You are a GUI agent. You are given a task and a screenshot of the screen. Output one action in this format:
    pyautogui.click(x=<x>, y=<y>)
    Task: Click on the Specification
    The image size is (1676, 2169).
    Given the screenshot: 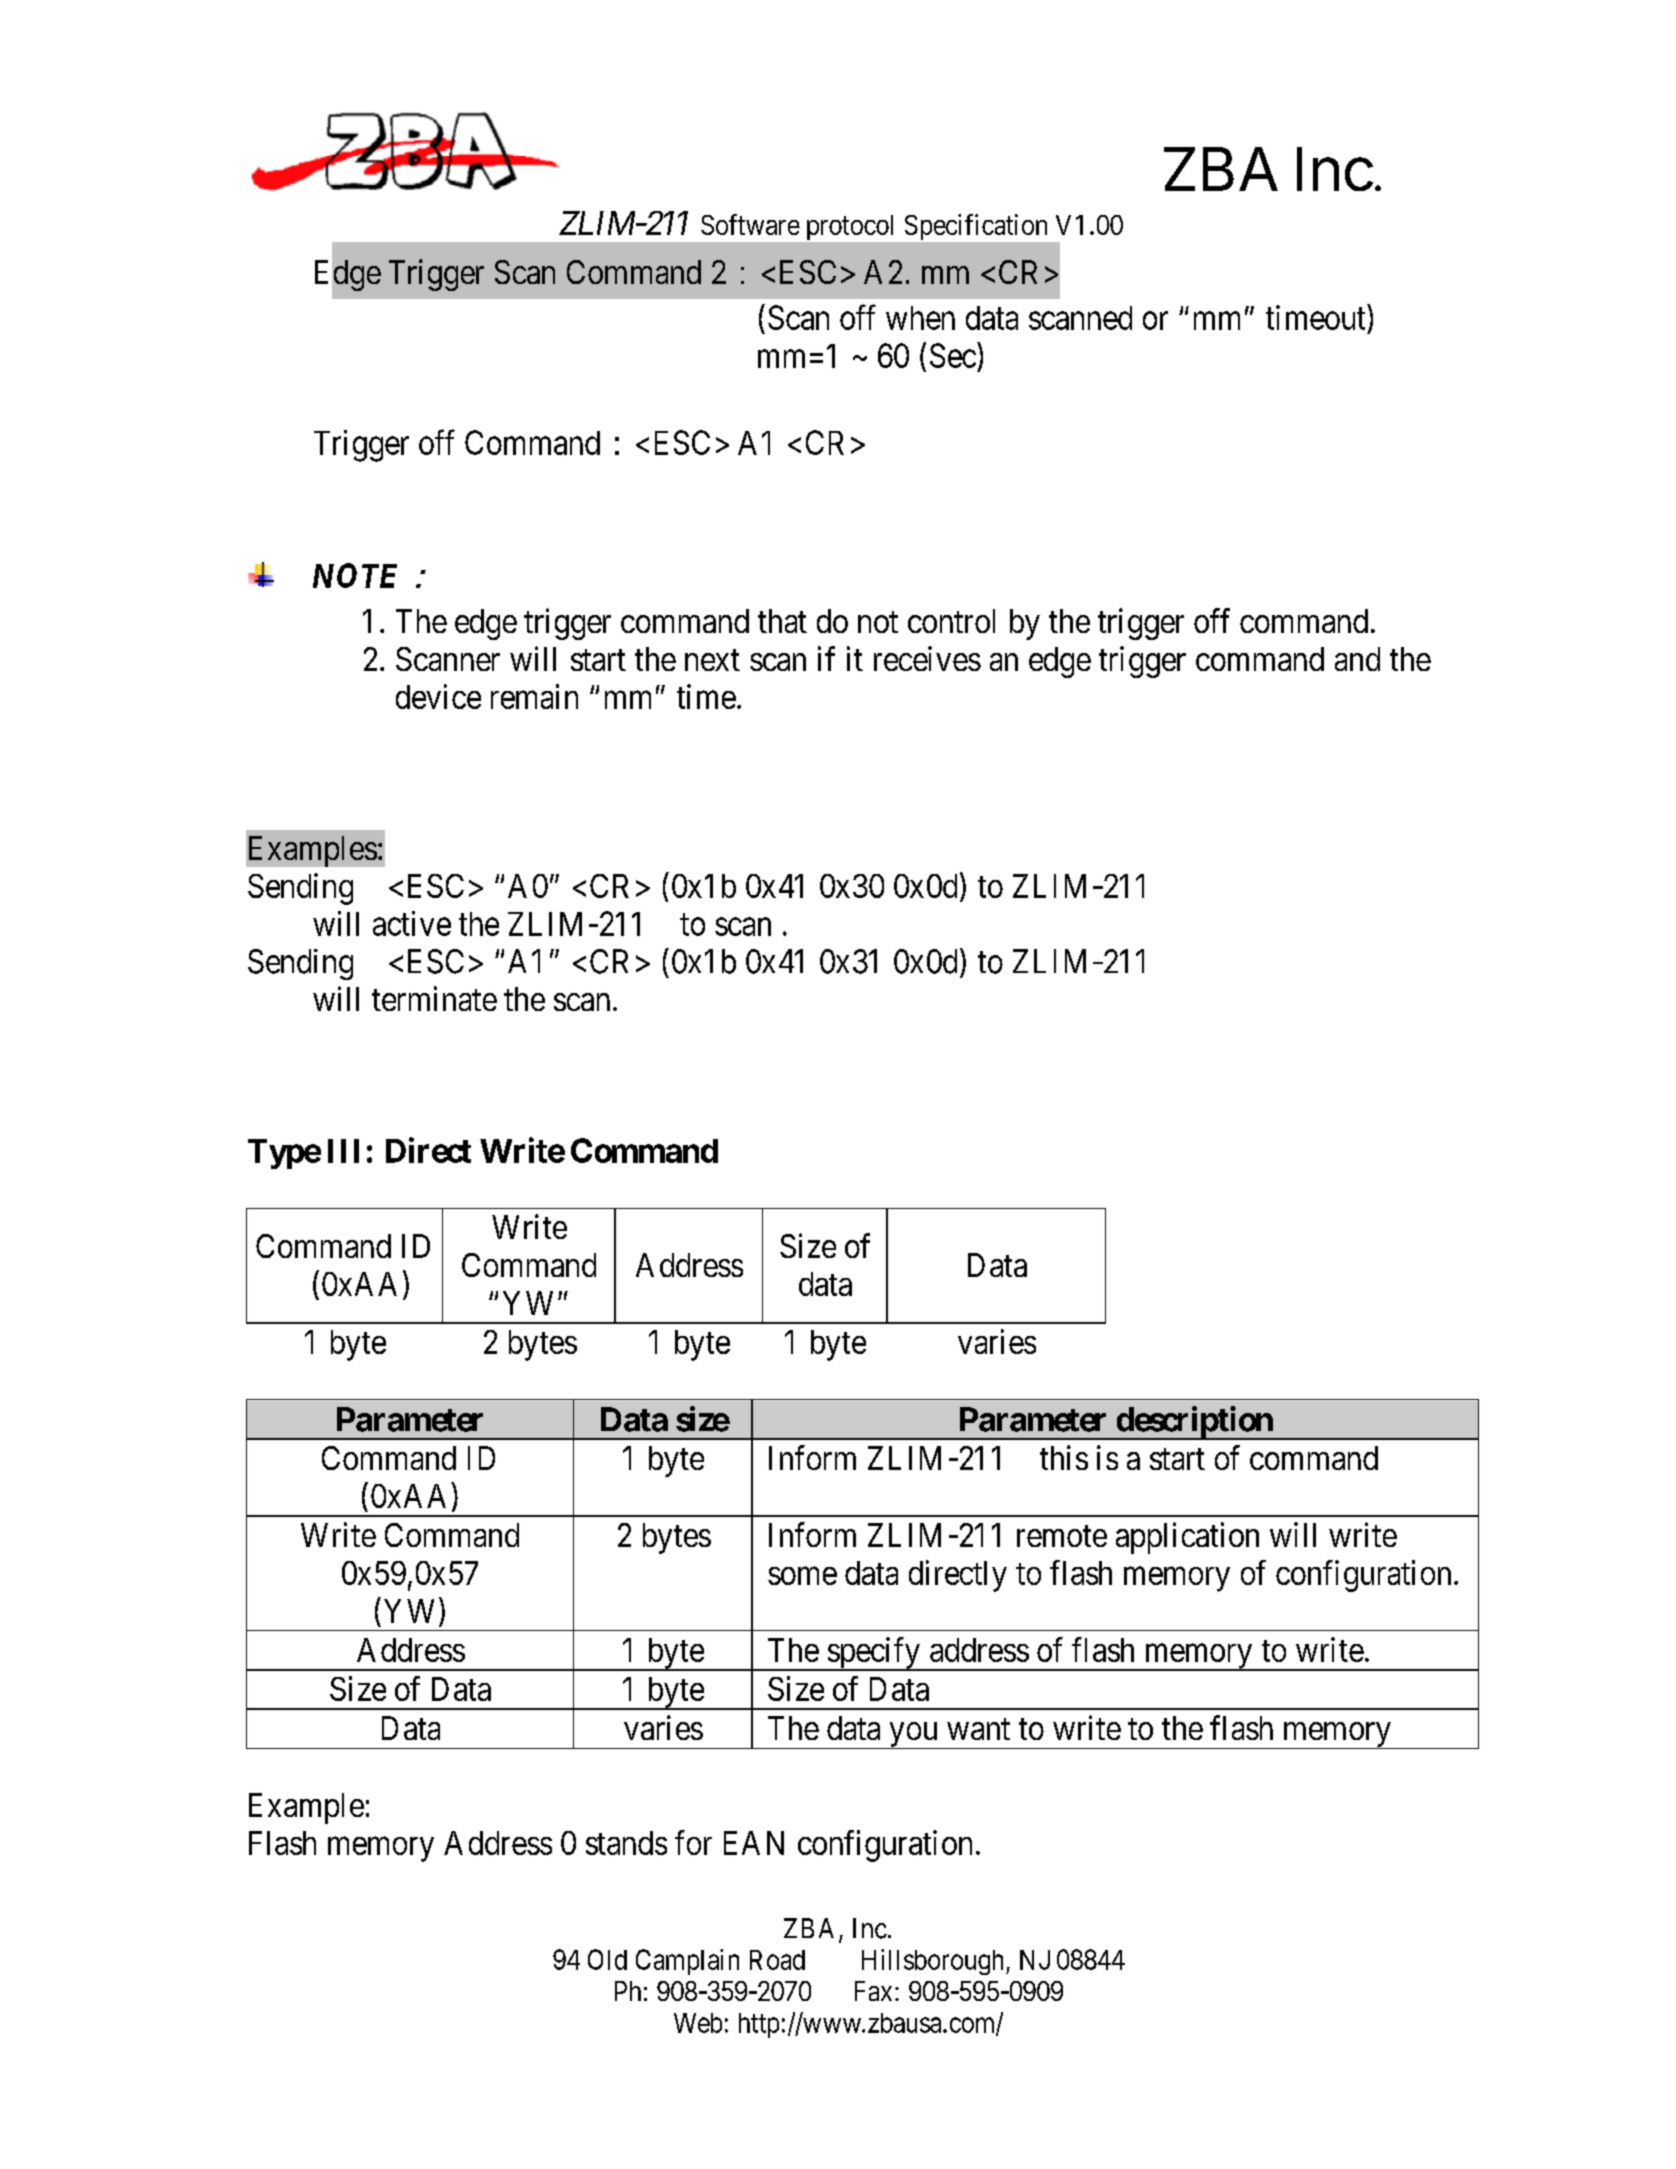 What is the action you would take?
    pyautogui.click(x=976, y=227)
